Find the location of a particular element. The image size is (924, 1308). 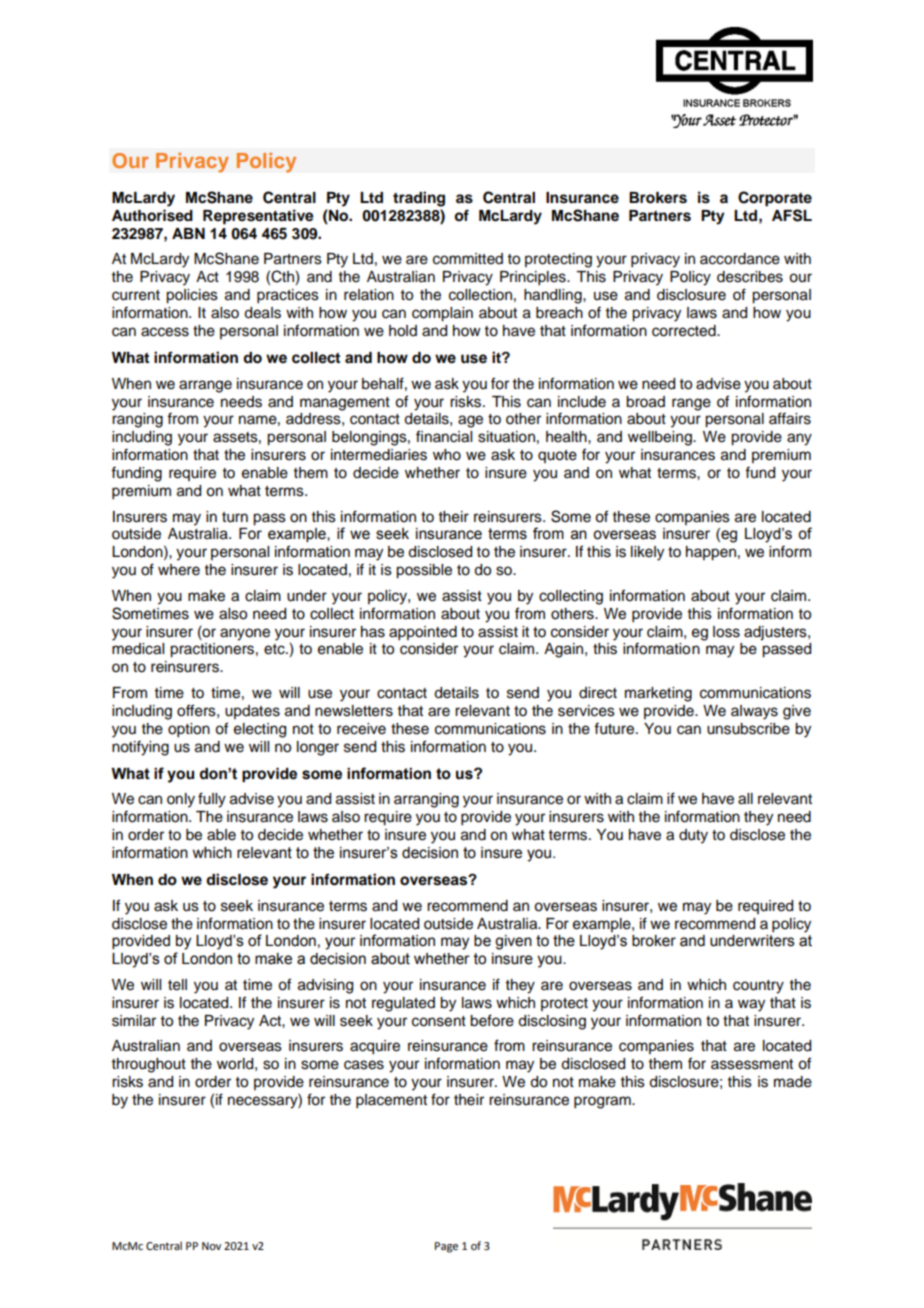

turn is located at coordinates (235, 517).
